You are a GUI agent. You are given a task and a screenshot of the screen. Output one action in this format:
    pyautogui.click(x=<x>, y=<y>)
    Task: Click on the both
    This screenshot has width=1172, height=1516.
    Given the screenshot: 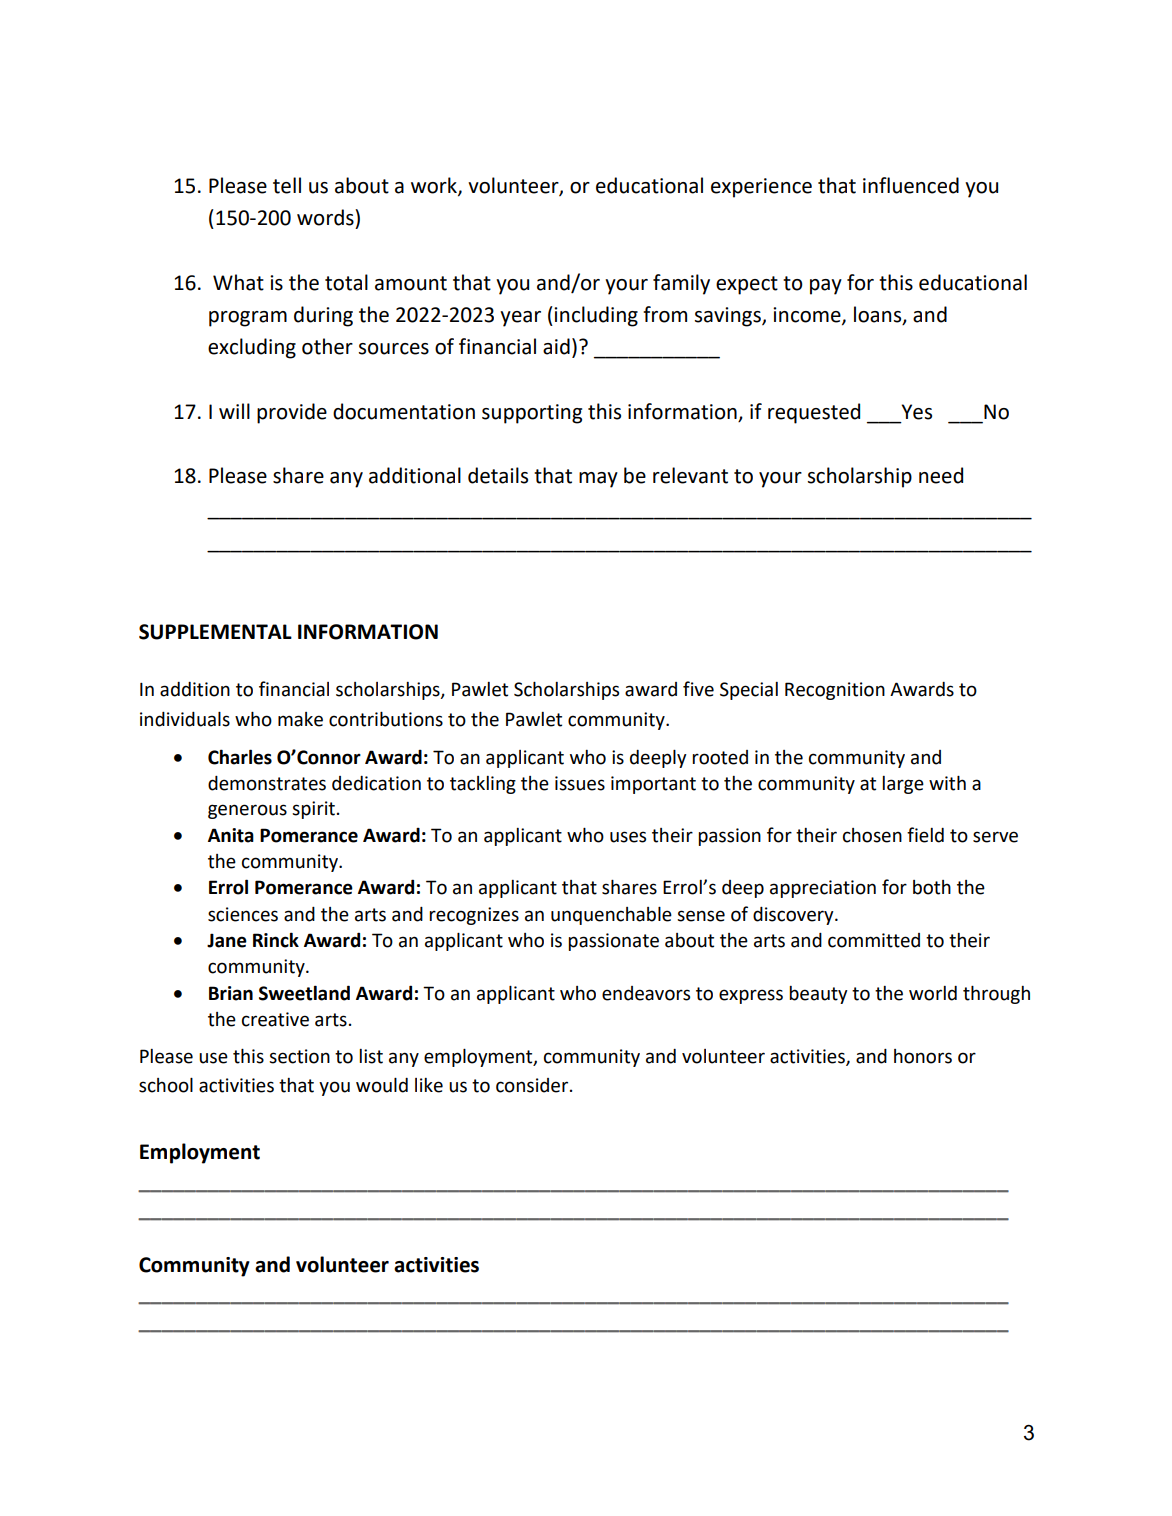 What is the action you would take?
    pyautogui.click(x=932, y=887)
